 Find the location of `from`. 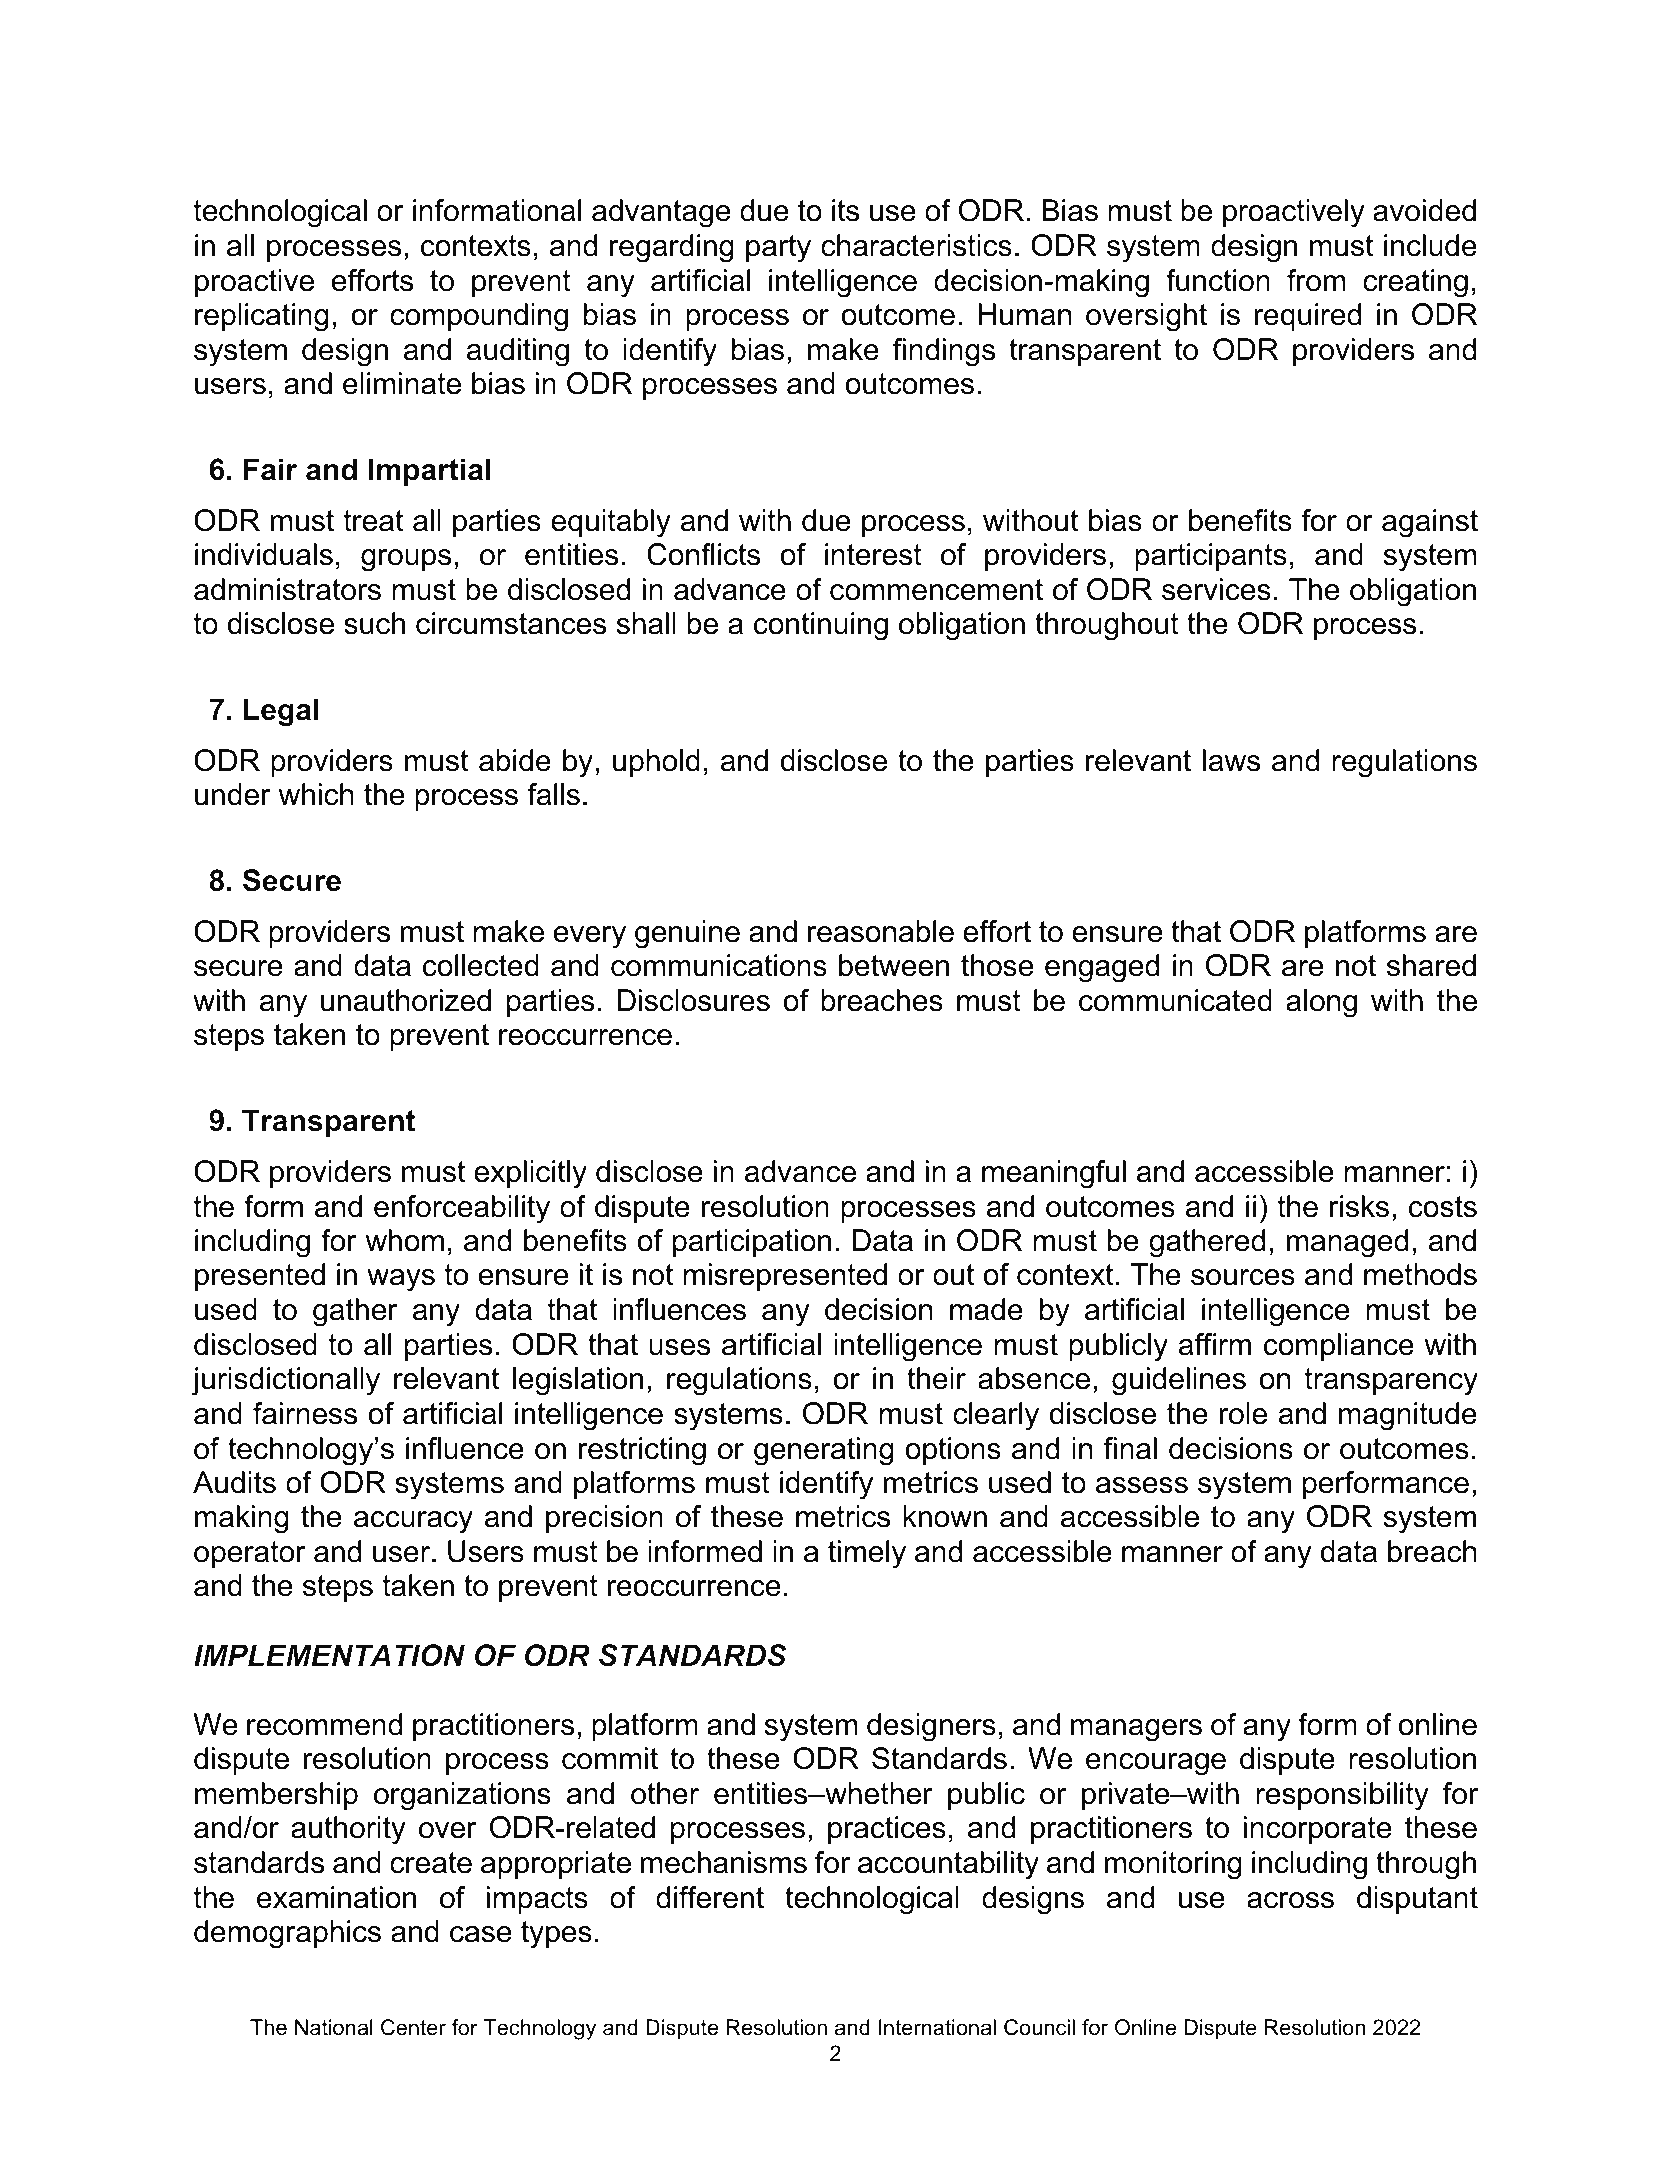

from is located at coordinates (1316, 280).
